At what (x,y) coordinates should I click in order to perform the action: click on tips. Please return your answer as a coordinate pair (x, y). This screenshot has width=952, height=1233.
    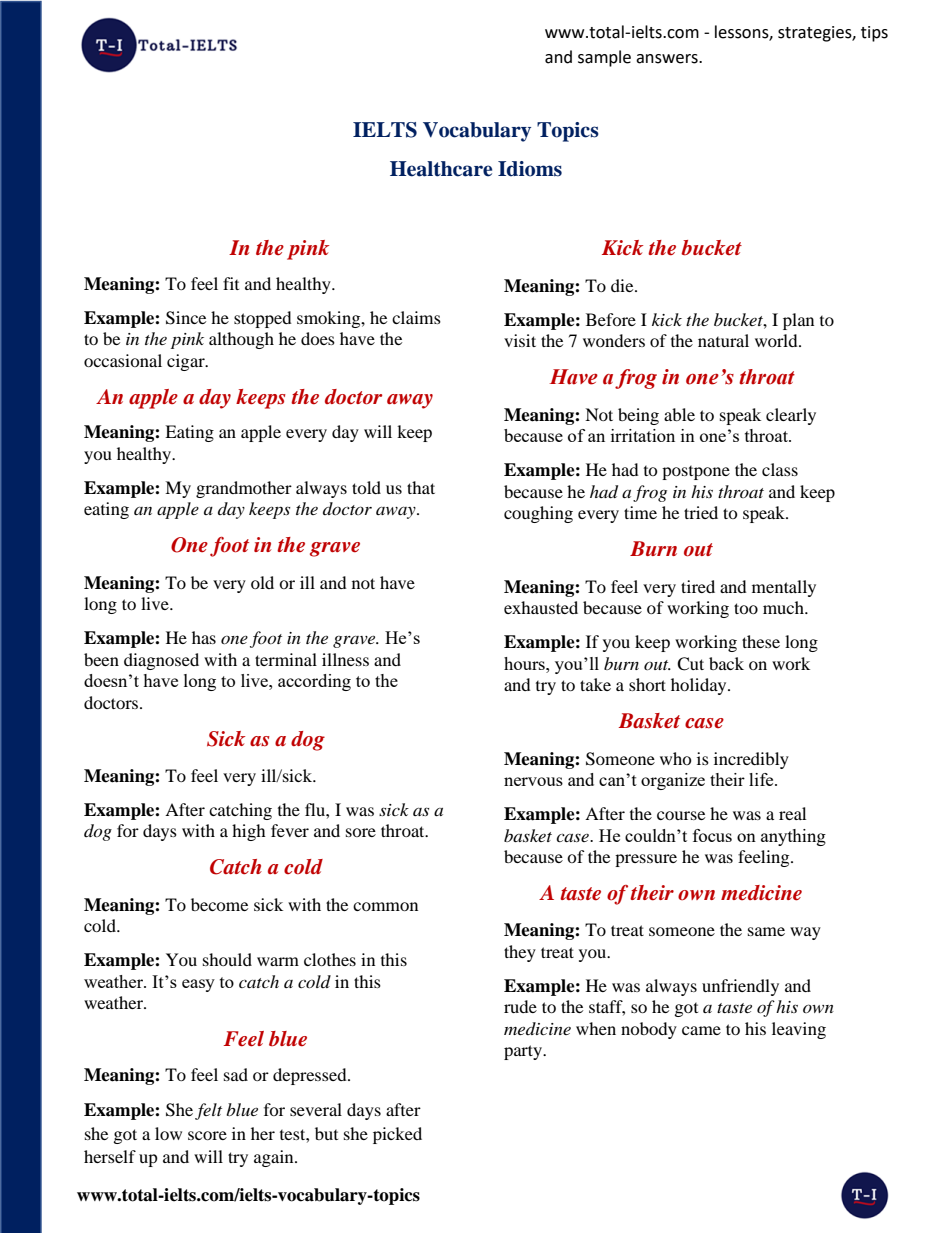
    Looking at the image, I should click on (874, 34).
